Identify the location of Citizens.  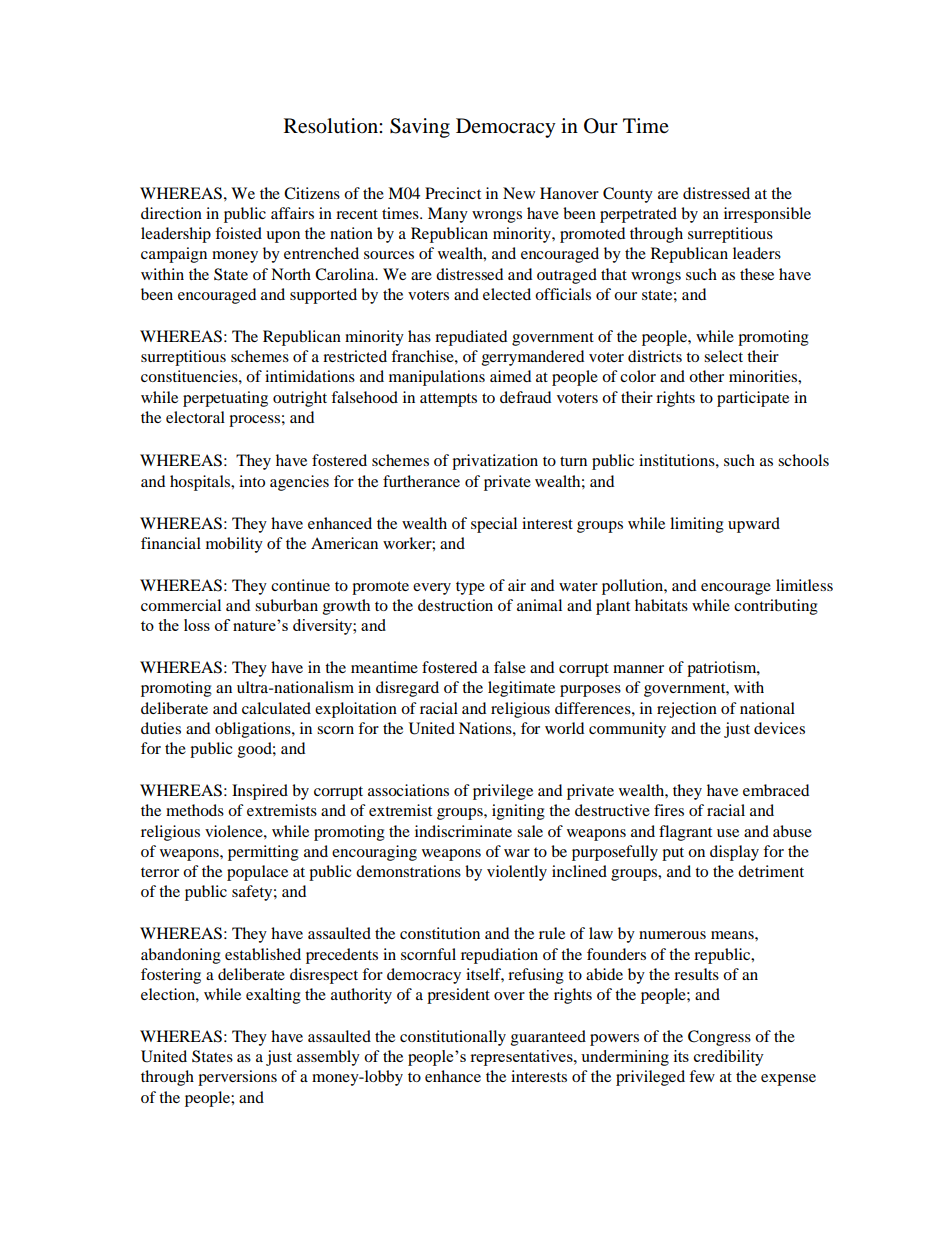
(312, 193).
